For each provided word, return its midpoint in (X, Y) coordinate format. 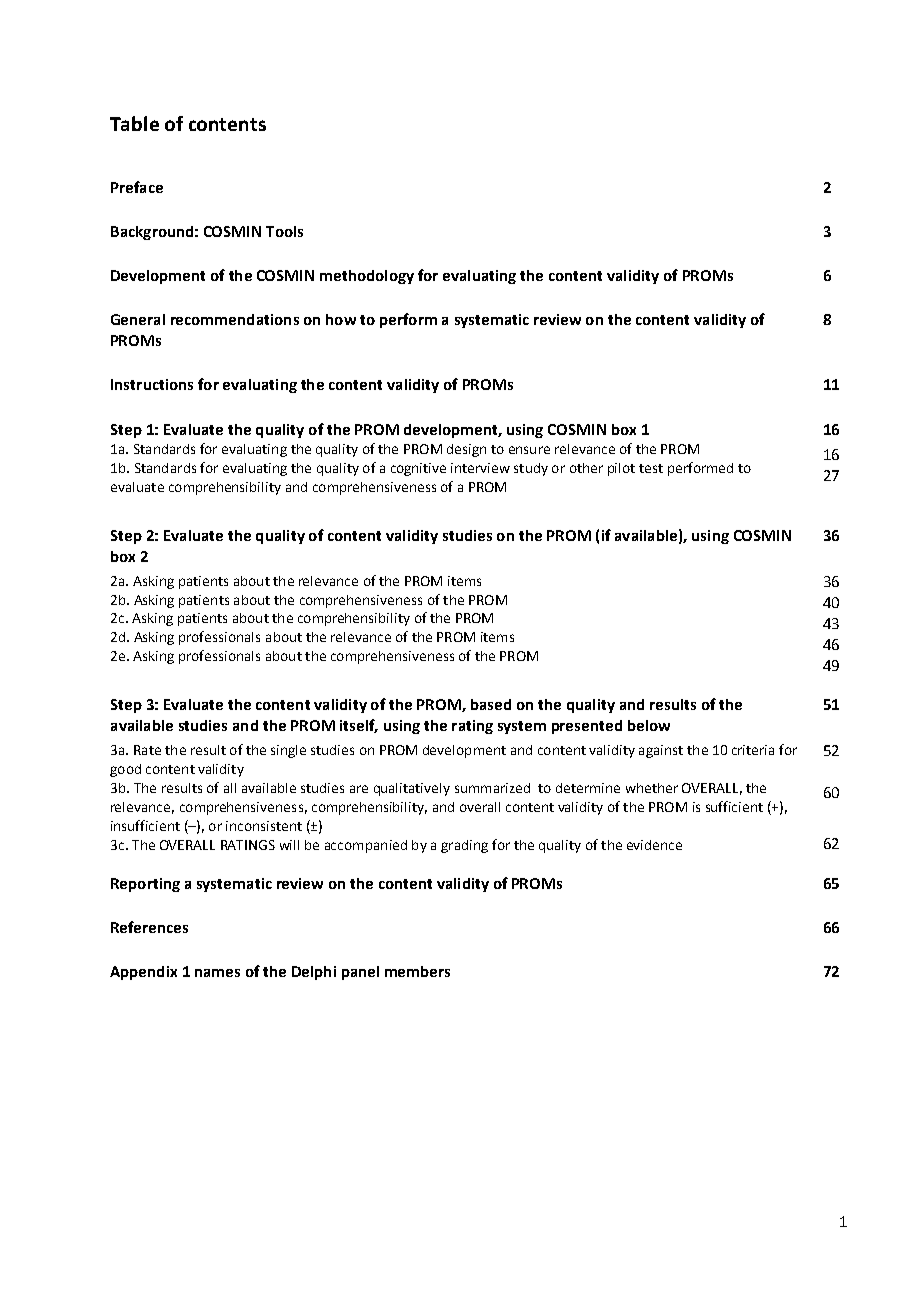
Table (134, 123)
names (217, 973)
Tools (284, 231)
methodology (367, 277)
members (417, 971)
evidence (654, 845)
